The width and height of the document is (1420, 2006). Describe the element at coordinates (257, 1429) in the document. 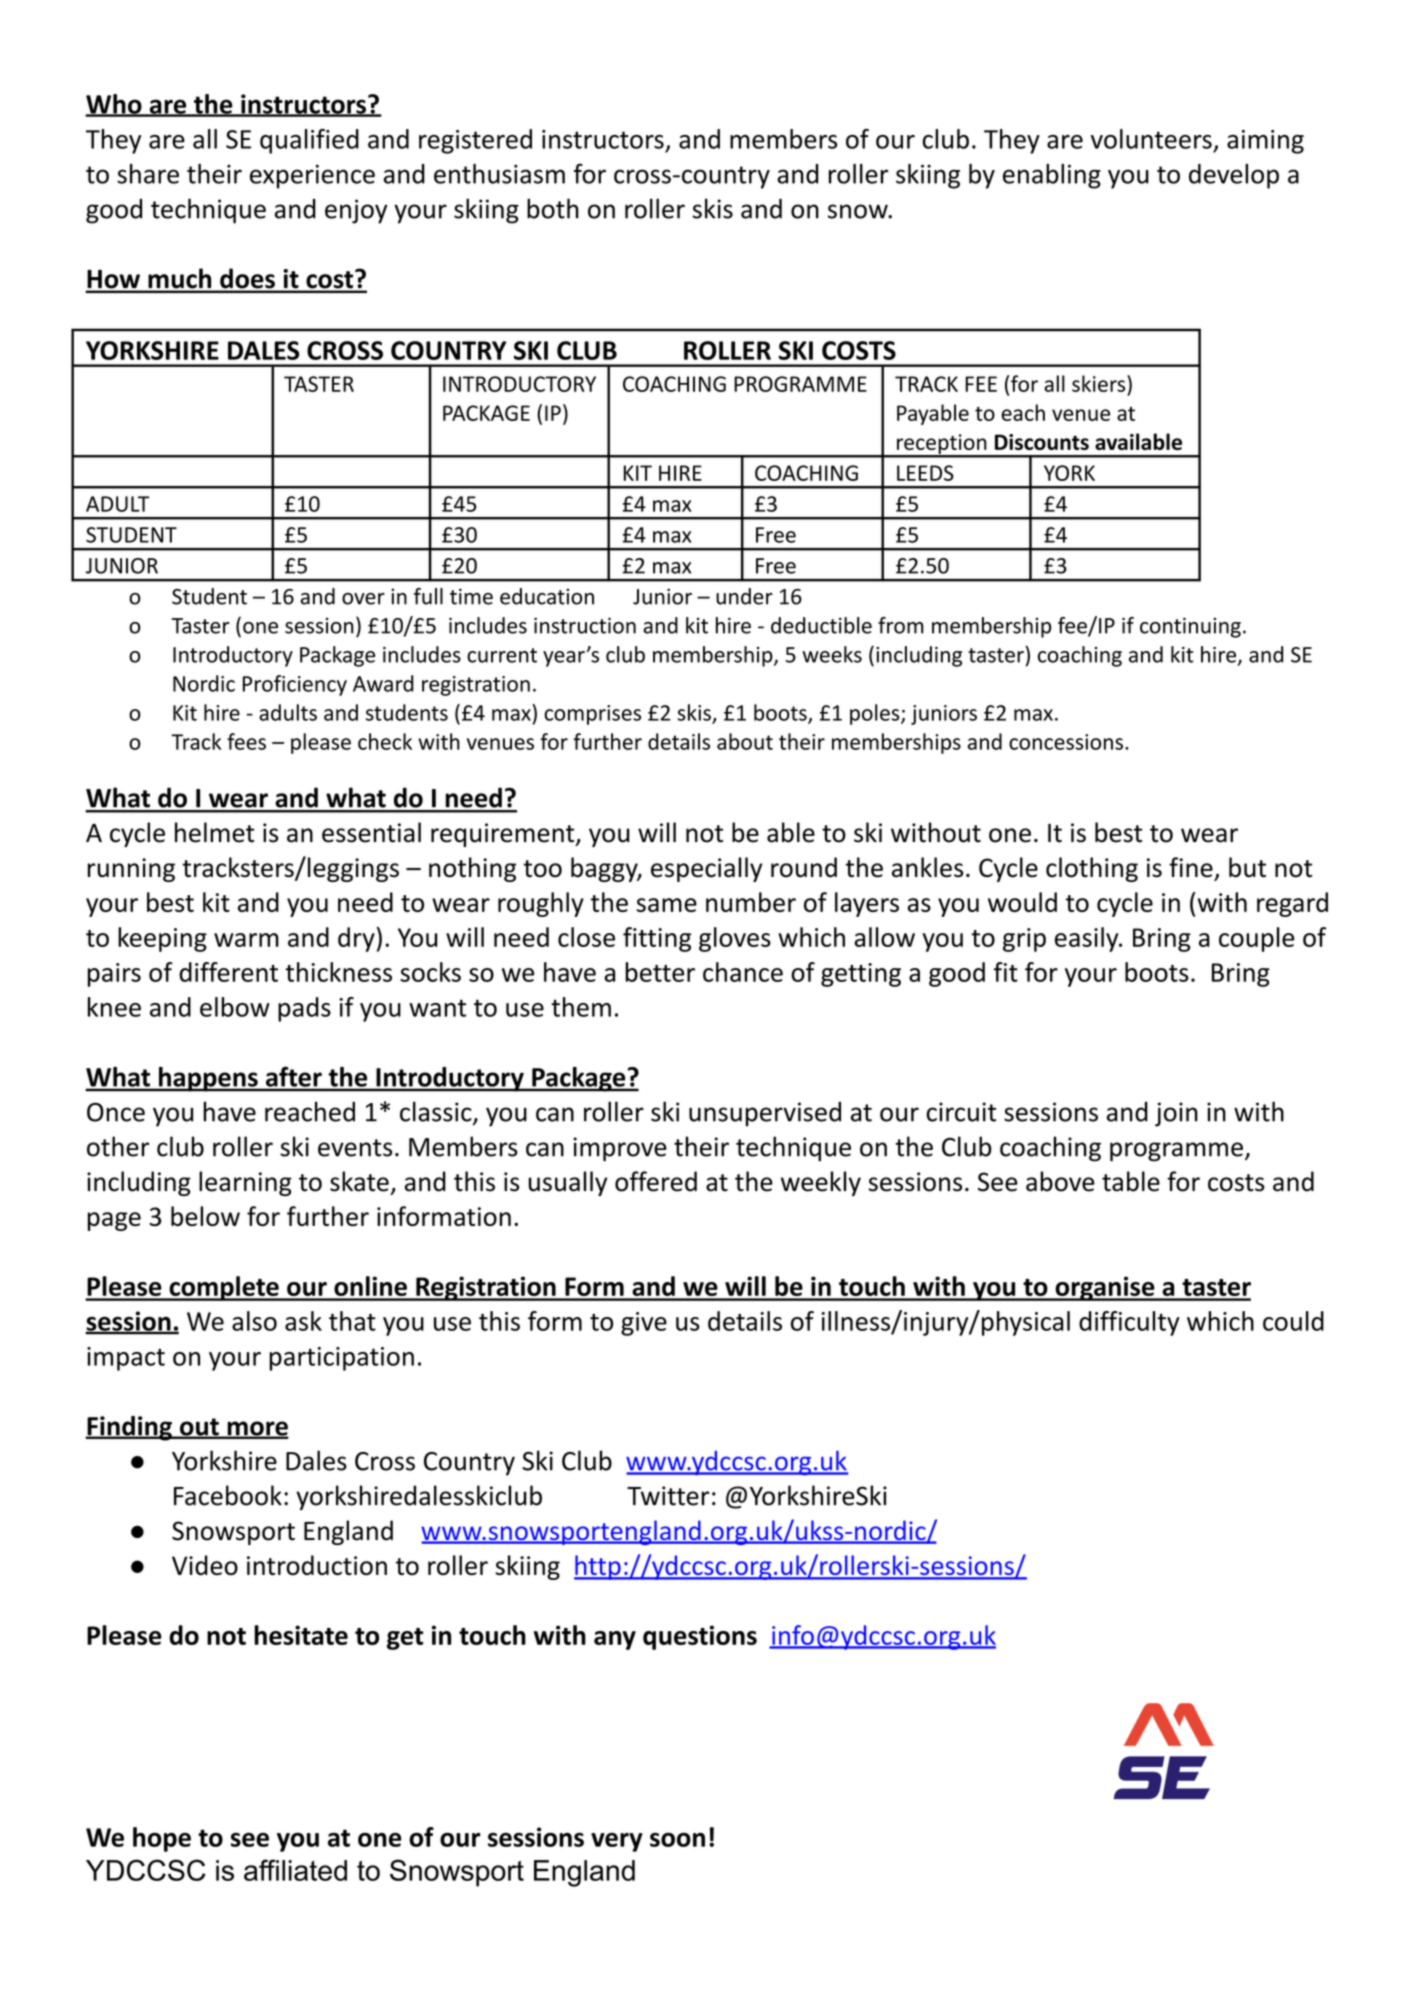

I see `more` at that location.
